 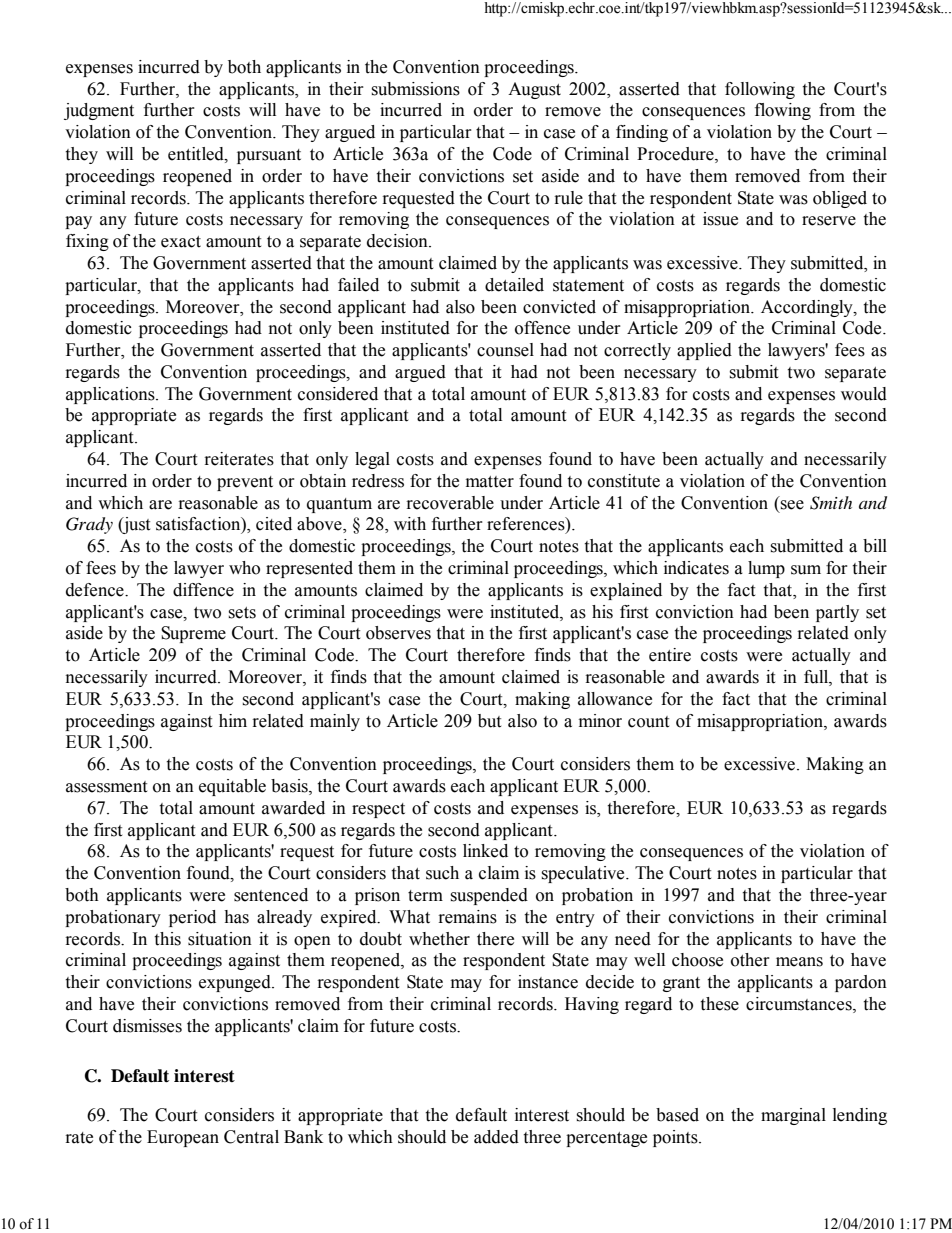 I want to click on judgment, so click(x=99, y=111).
